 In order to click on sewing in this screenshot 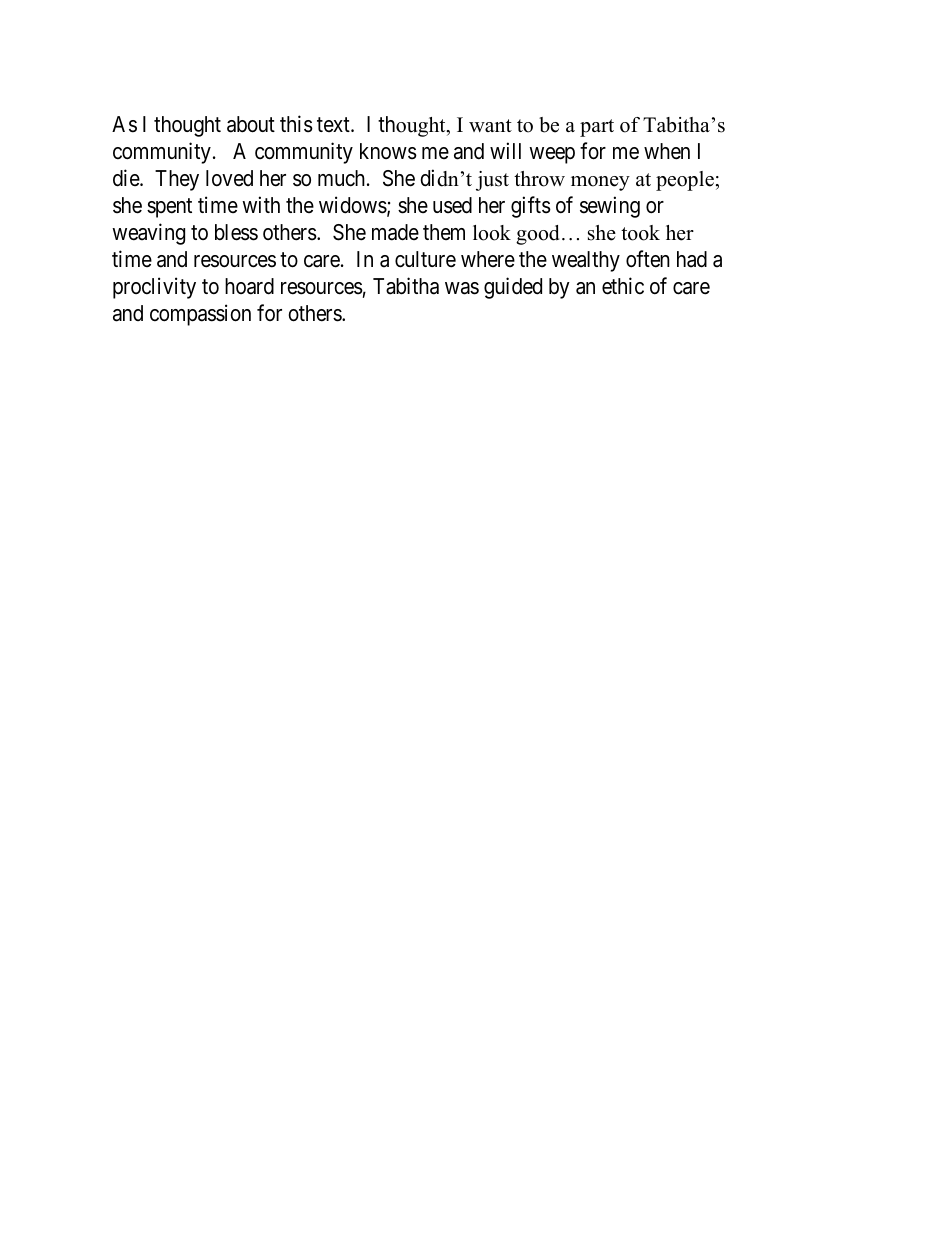, I will do `click(610, 207)`.
